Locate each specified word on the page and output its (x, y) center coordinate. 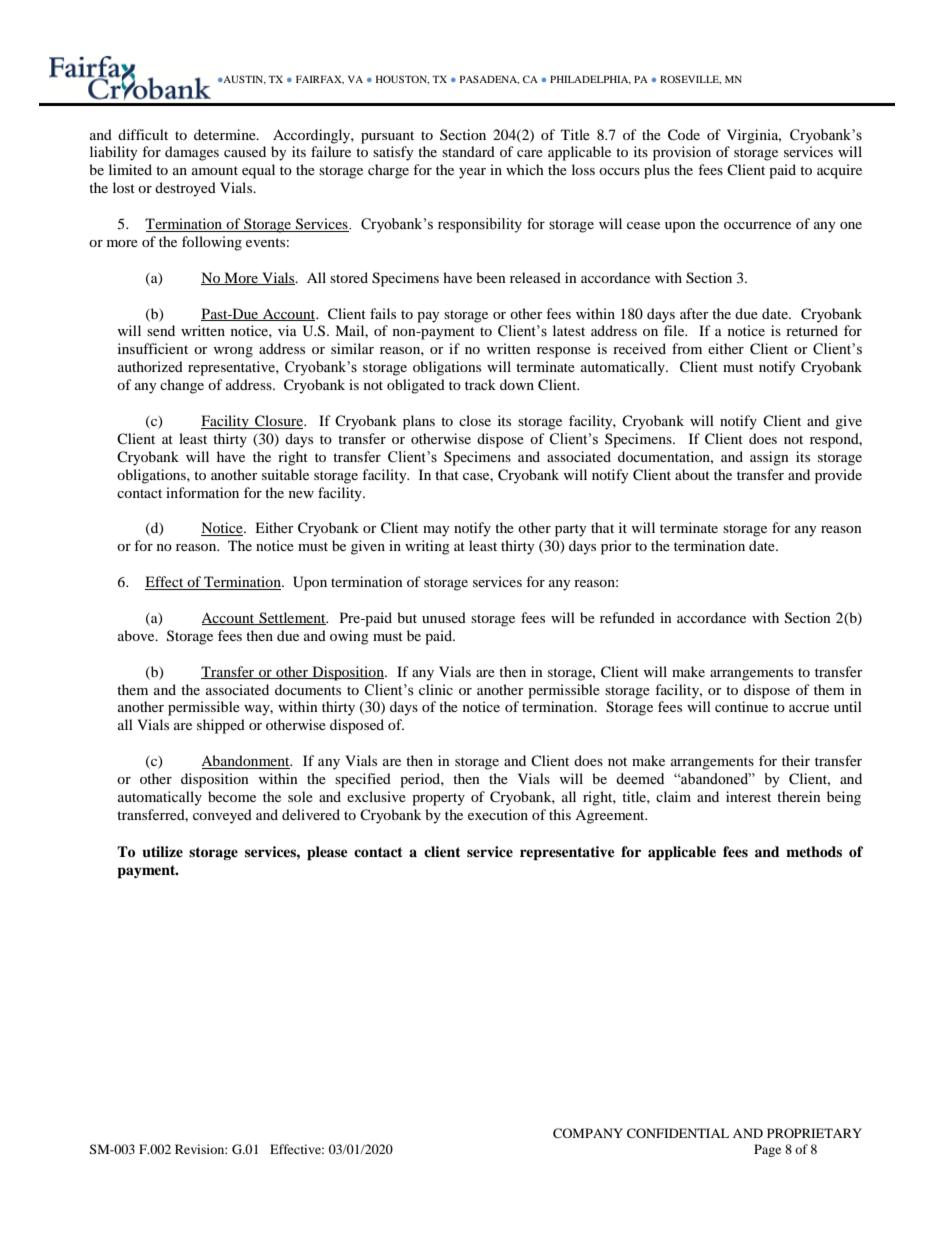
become (232, 796)
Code (684, 135)
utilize (162, 852)
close (475, 420)
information (202, 492)
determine (226, 134)
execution (498, 814)
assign (769, 458)
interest (748, 796)
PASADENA (489, 79)
